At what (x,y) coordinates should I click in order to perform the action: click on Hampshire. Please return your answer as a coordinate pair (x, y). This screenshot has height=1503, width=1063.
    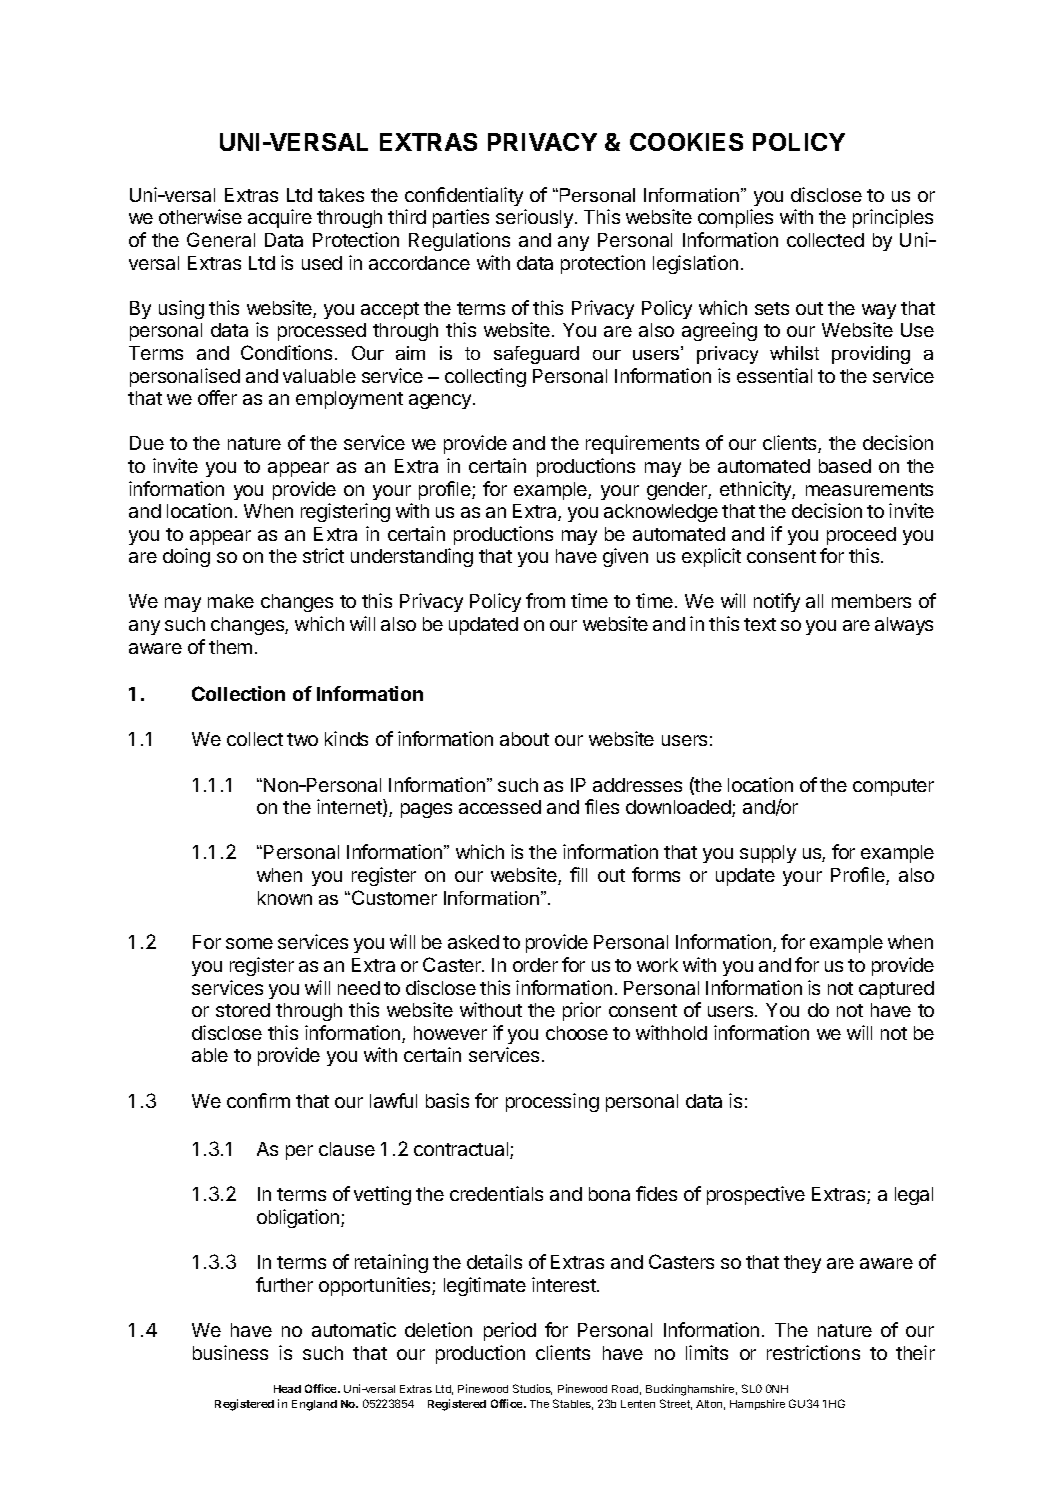
    Looking at the image, I should click on (757, 1404).
